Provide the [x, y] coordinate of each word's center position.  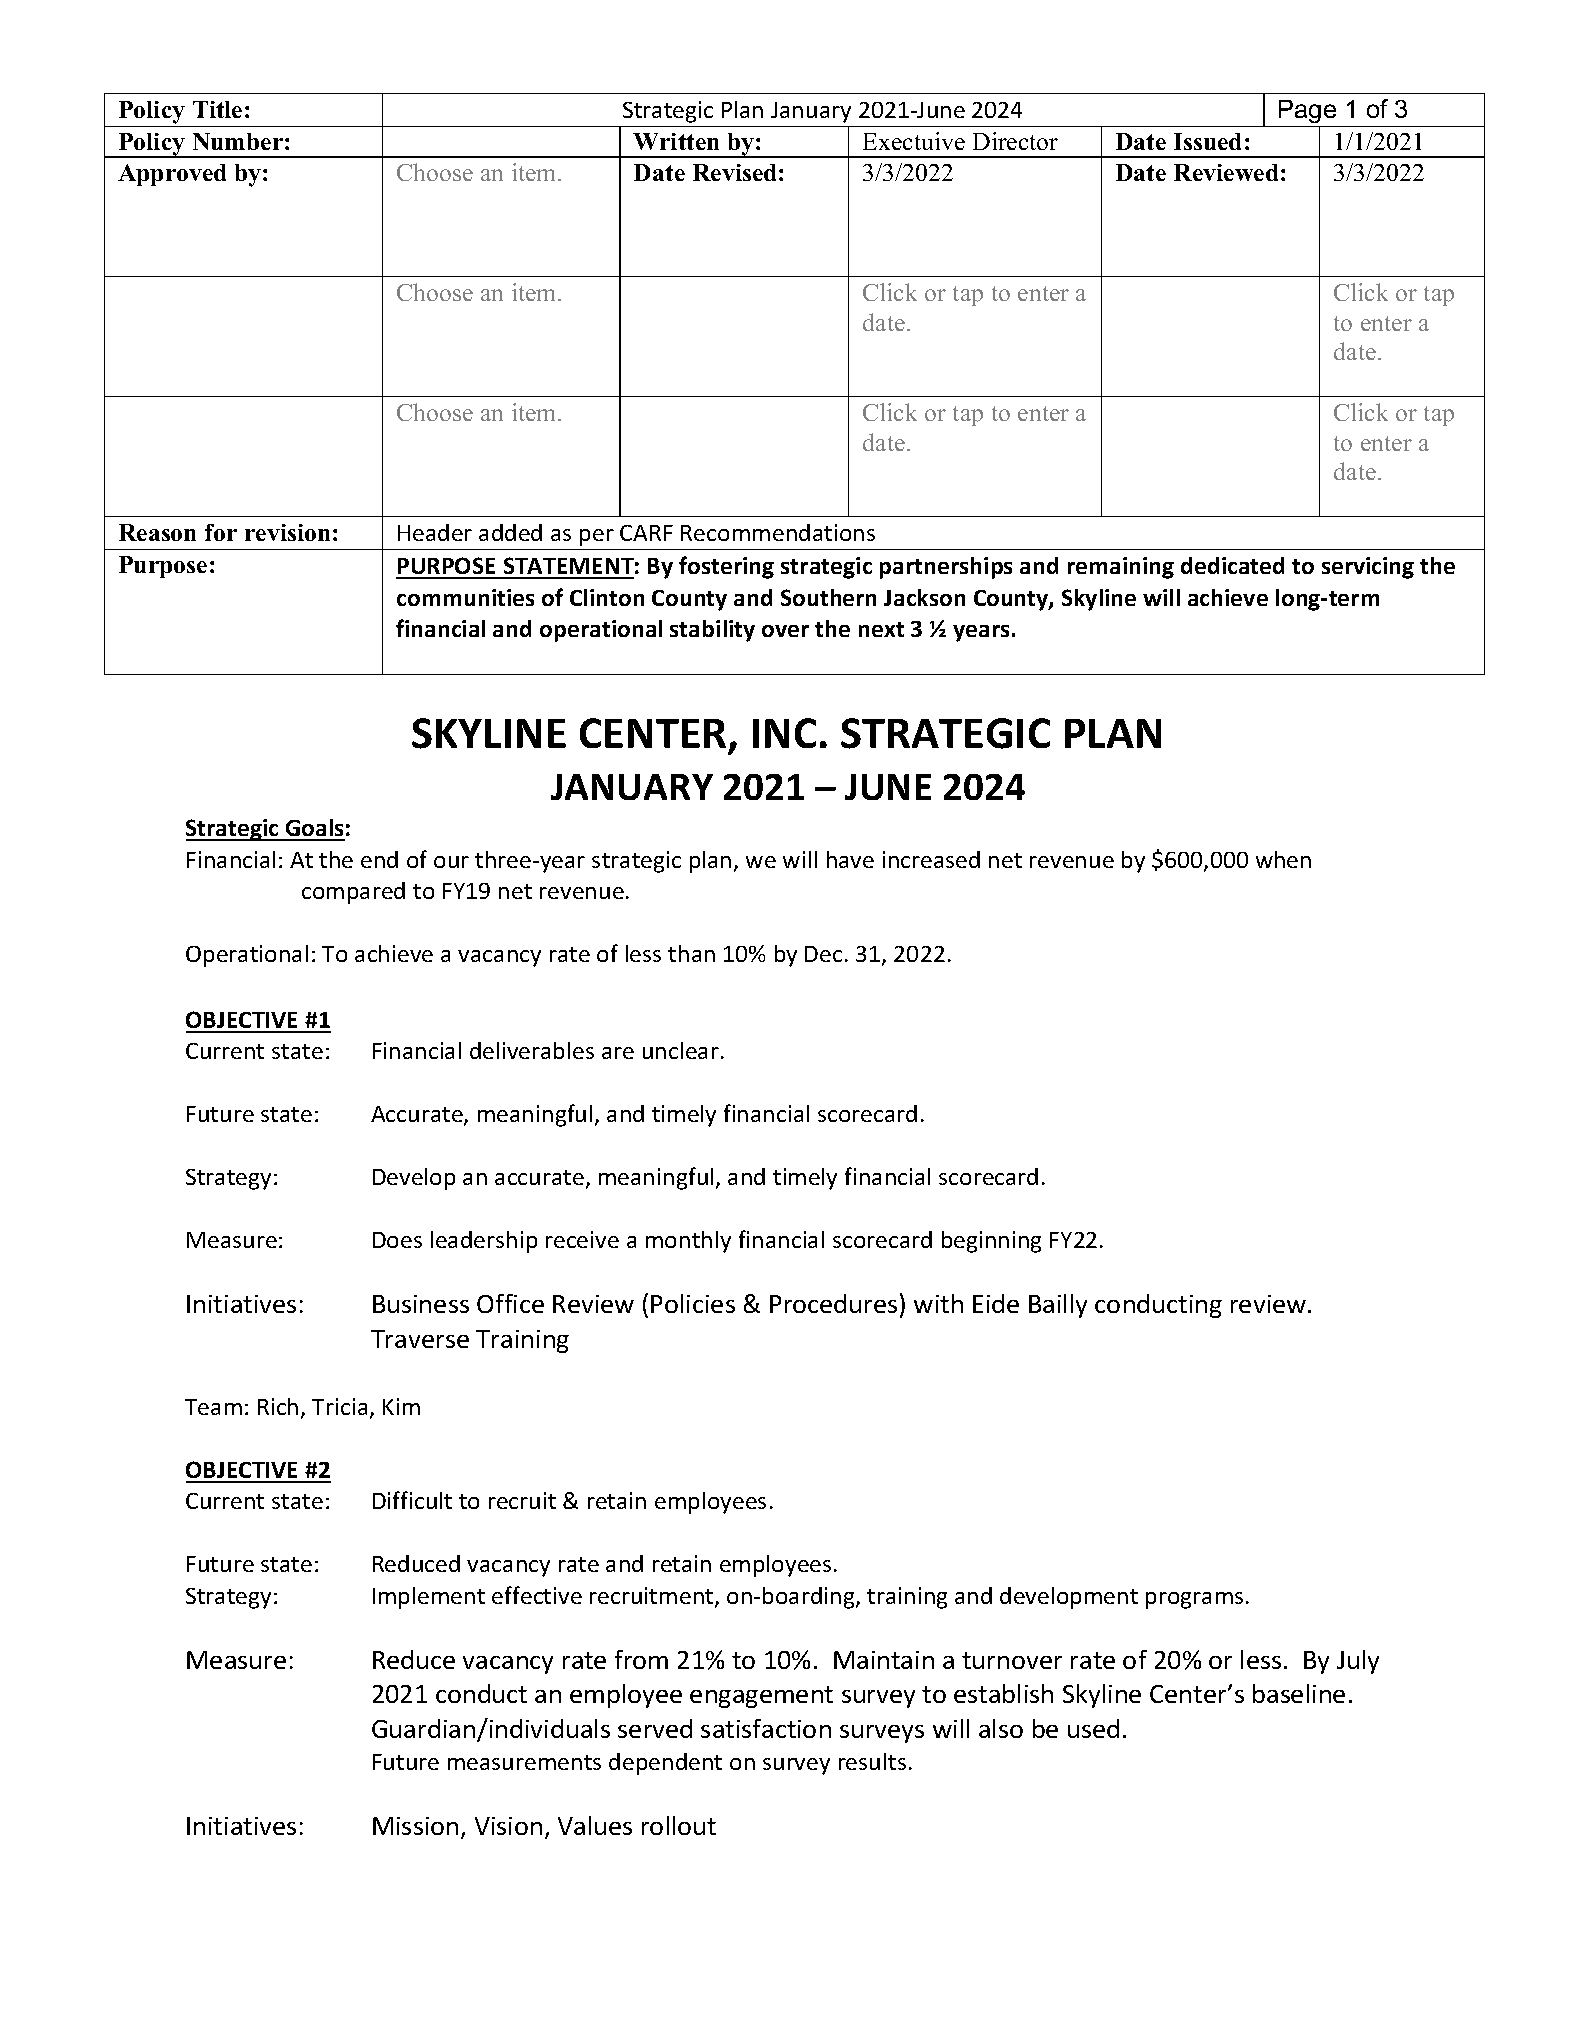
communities [465, 597]
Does [397, 1240]
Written [676, 141]
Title [217, 109]
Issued [1207, 141]
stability [712, 631]
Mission [415, 1826]
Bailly [1058, 1306]
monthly [688, 1242]
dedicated [1232, 565]
